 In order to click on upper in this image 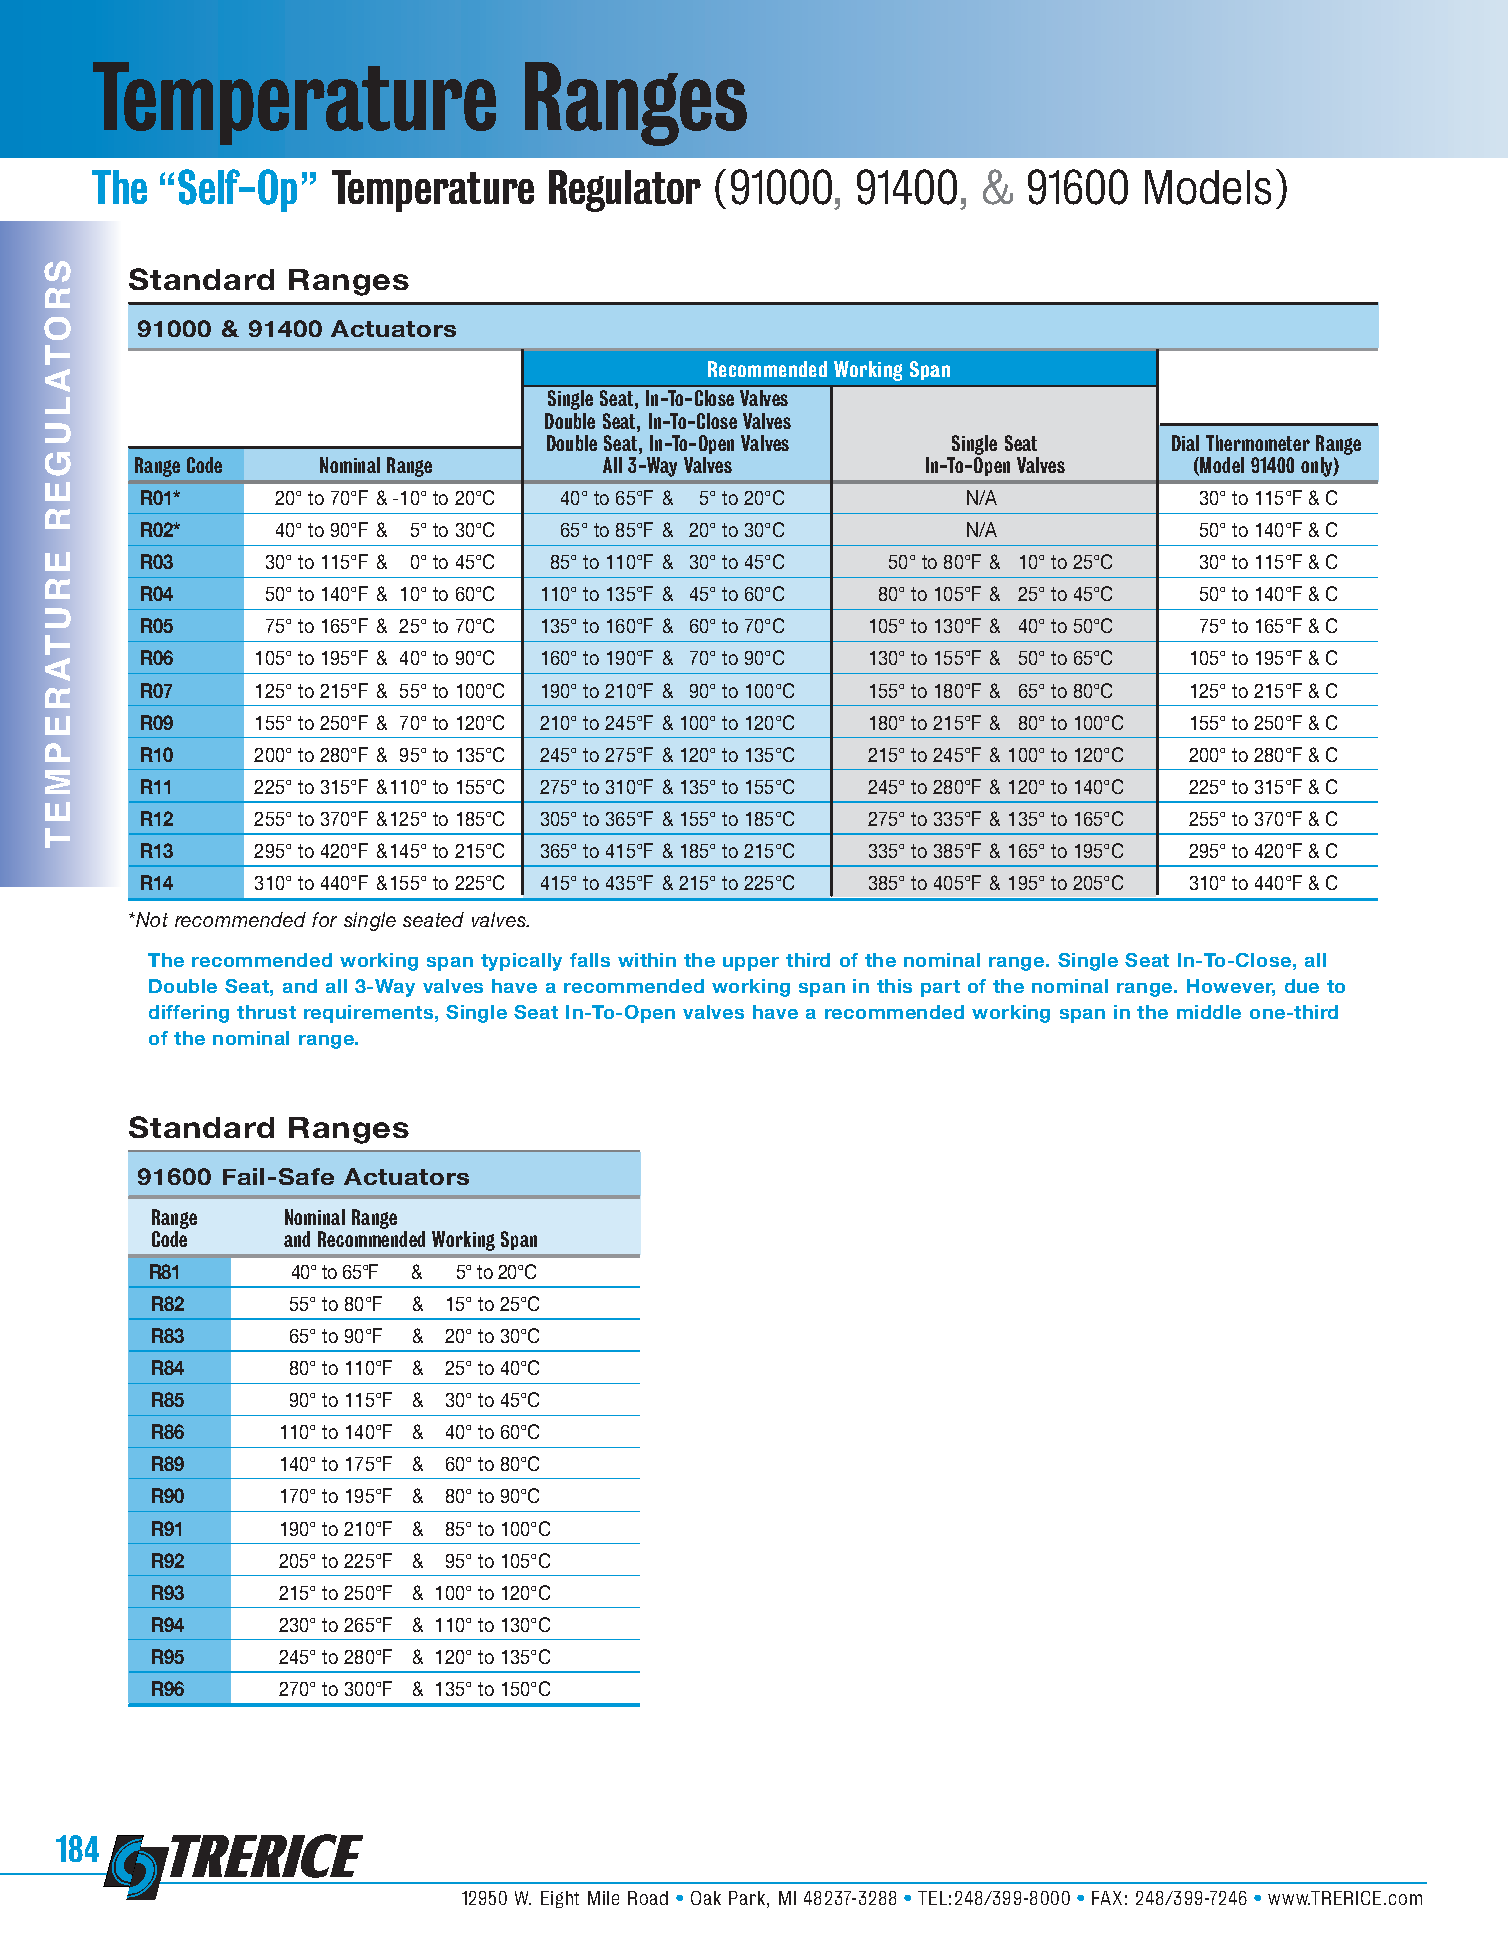, I will do `click(751, 964)`.
